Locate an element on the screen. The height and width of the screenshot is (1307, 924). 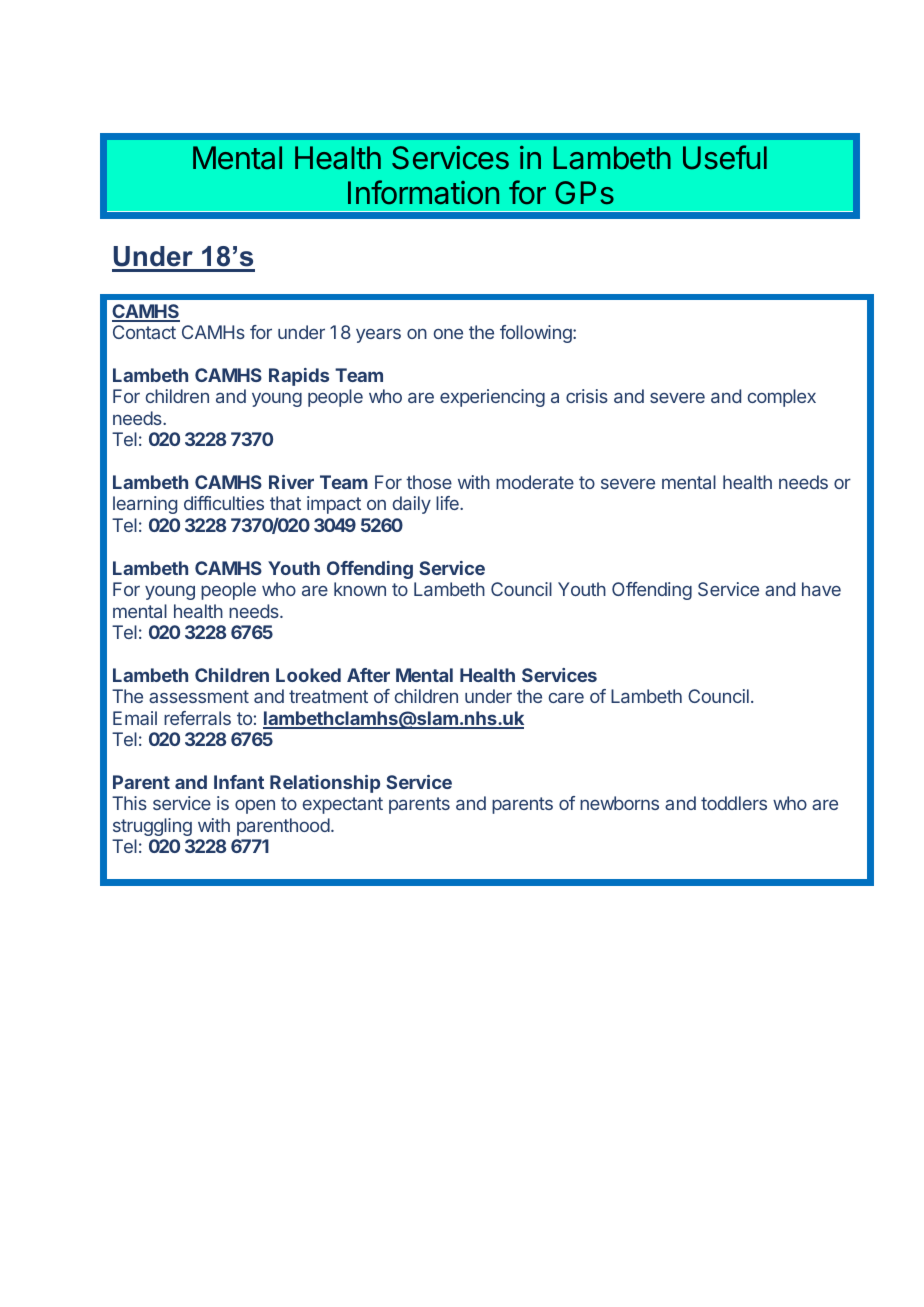
have is located at coordinates (821, 589).
